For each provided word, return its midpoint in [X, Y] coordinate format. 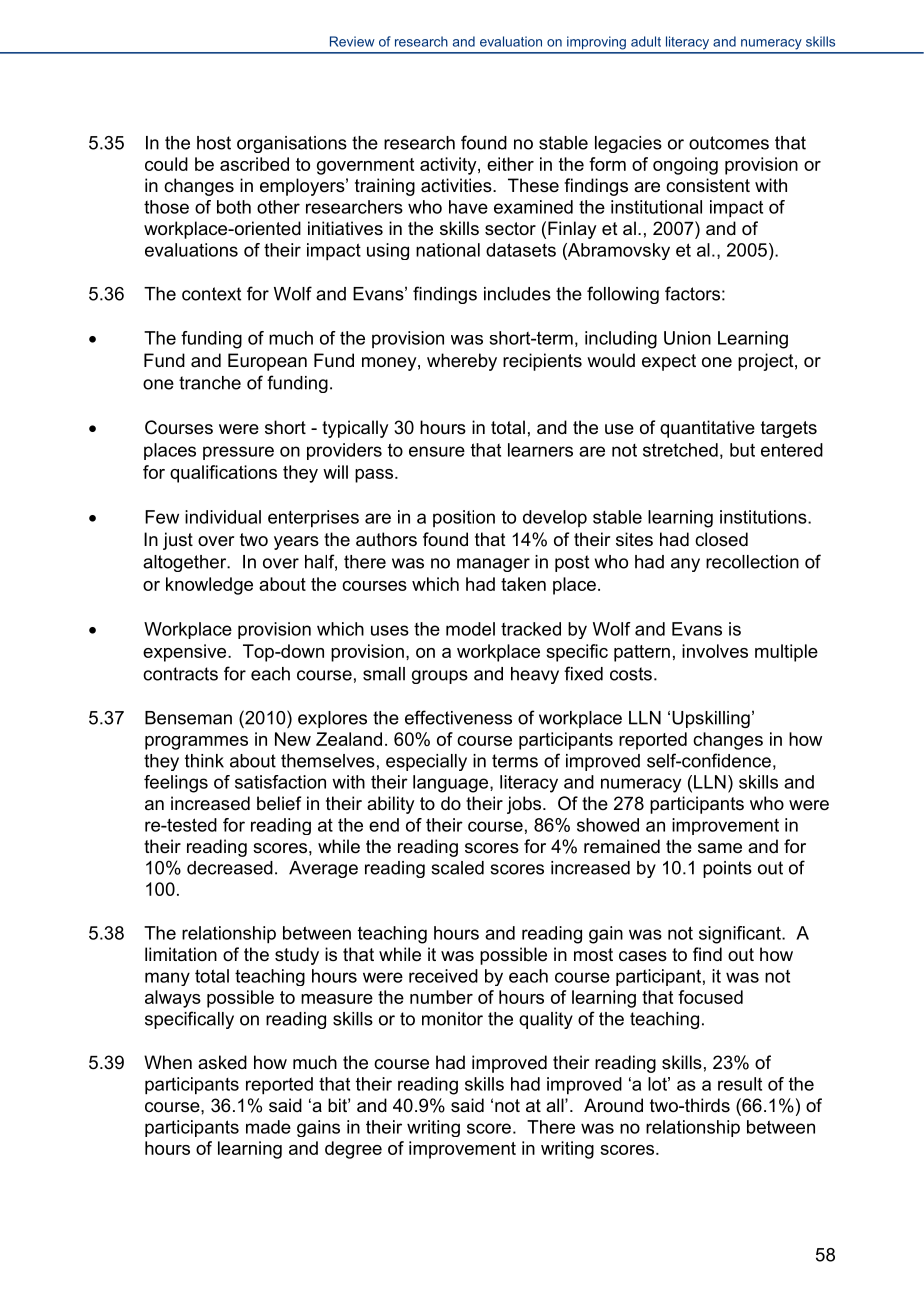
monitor [452, 1019]
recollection [752, 562]
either [510, 164]
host [214, 143]
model [470, 629]
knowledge [209, 586]
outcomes [729, 143]
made [268, 1127]
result [740, 1084]
